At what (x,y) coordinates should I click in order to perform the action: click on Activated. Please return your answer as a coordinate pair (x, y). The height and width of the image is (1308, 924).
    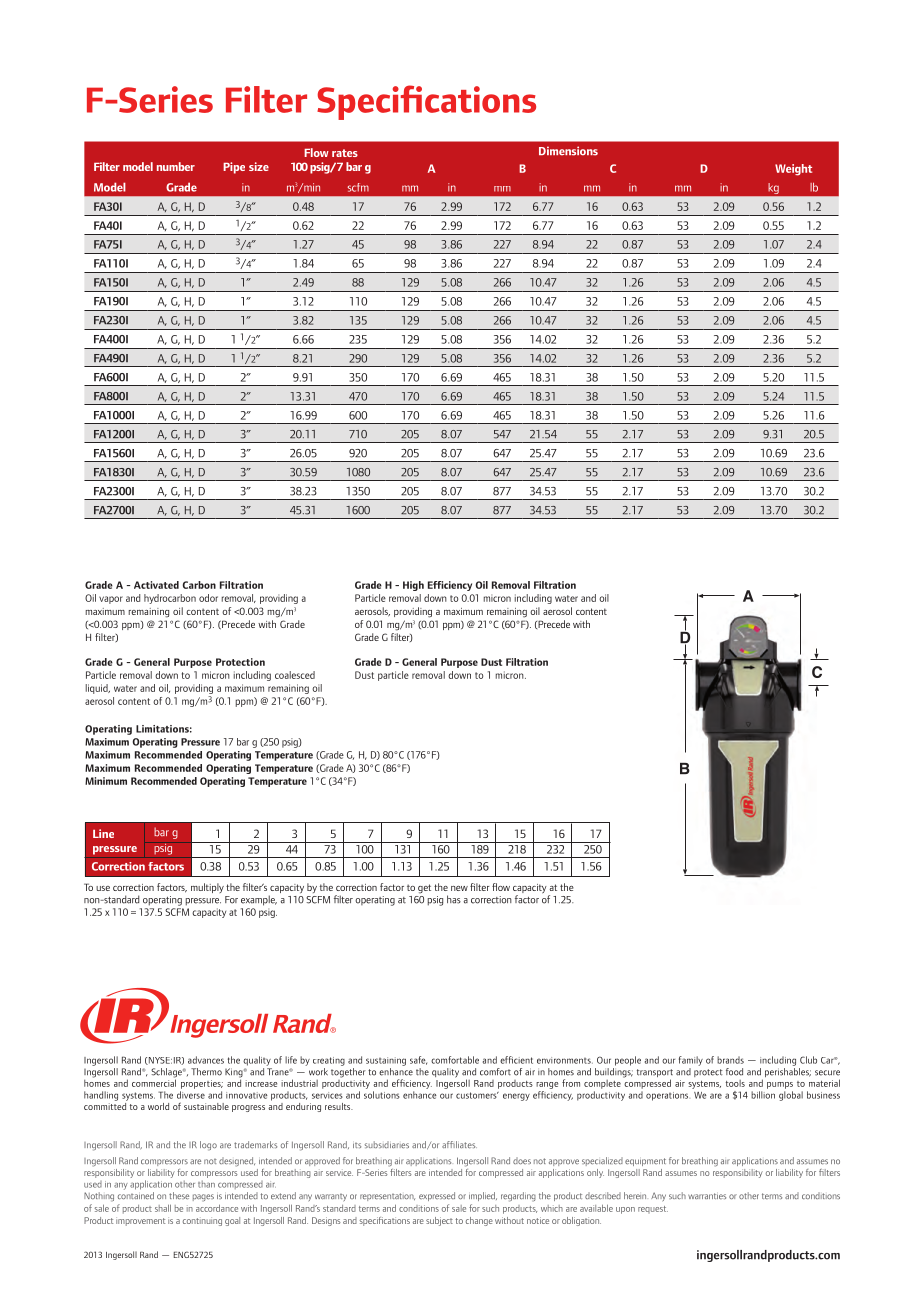
    Looking at the image, I should click on (156, 585).
